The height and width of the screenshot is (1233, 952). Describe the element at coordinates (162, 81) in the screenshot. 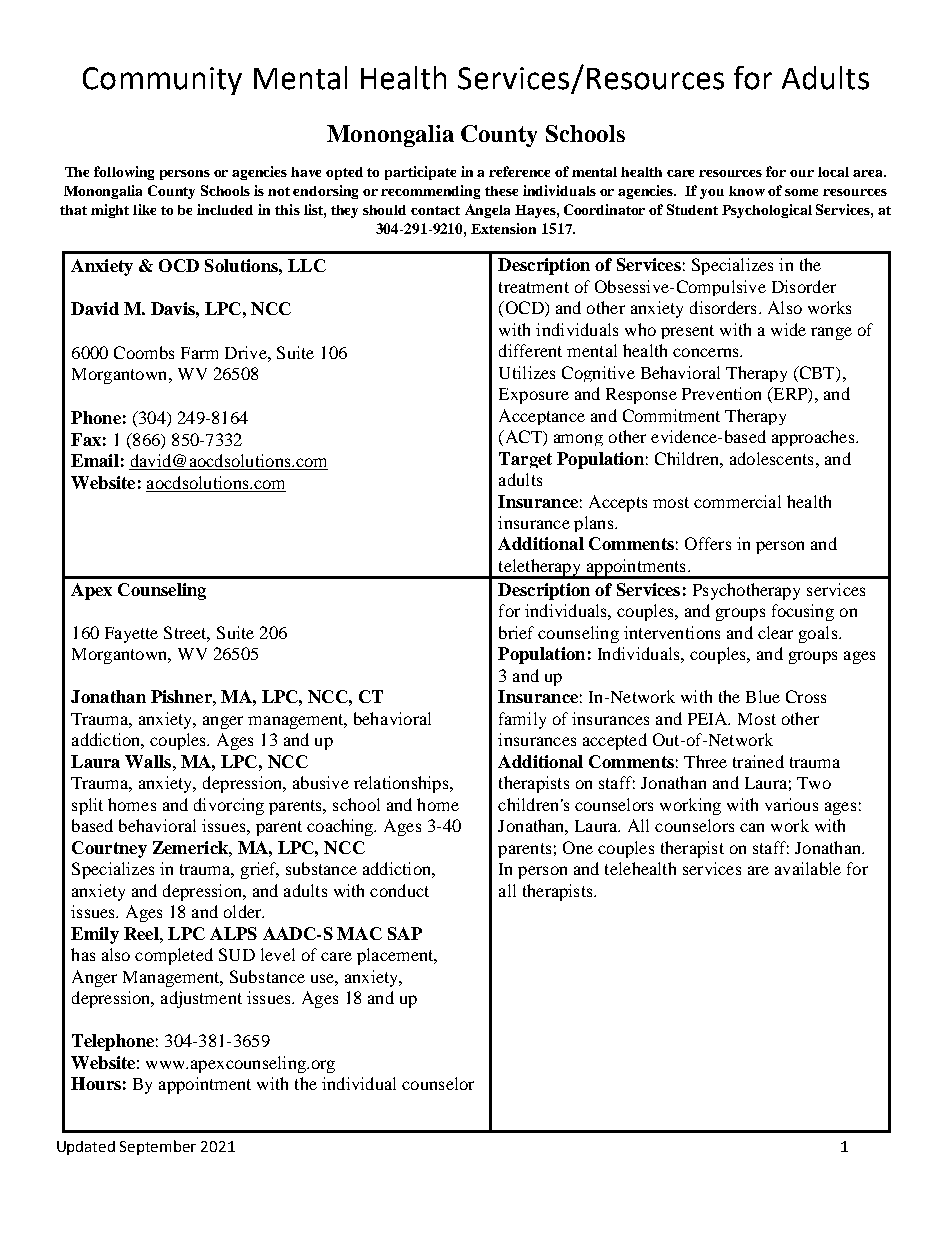

I see `Community` at that location.
